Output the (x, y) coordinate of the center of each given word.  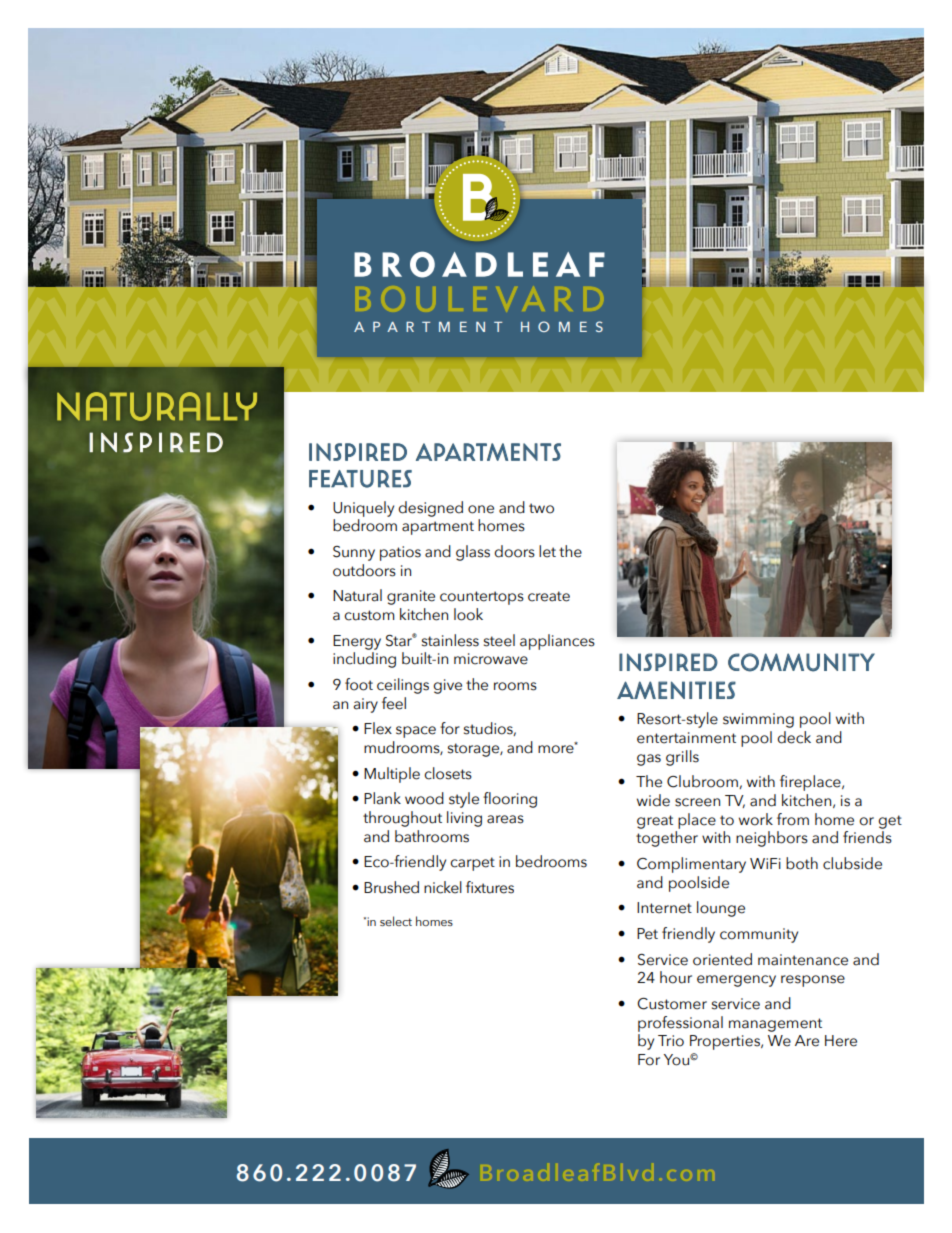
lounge (721, 909)
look (468, 614)
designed (430, 509)
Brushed (391, 887)
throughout (402, 819)
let (547, 551)
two (541, 508)
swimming (758, 720)
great (655, 822)
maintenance (803, 960)
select (396, 921)
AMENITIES (676, 690)
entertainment (686, 738)
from (793, 819)
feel (394, 703)
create (549, 596)
